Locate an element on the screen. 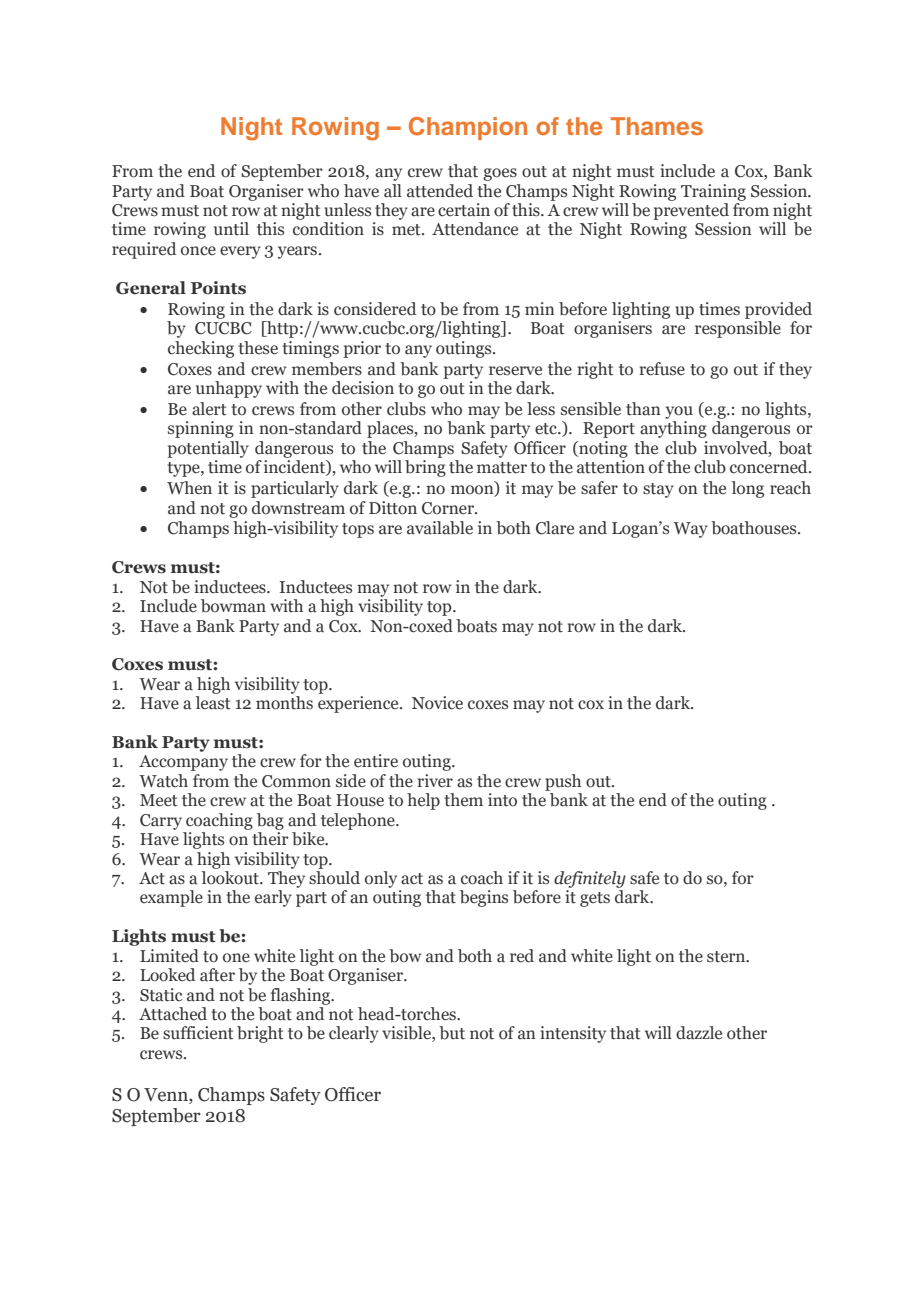  Training is located at coordinates (713, 192).
